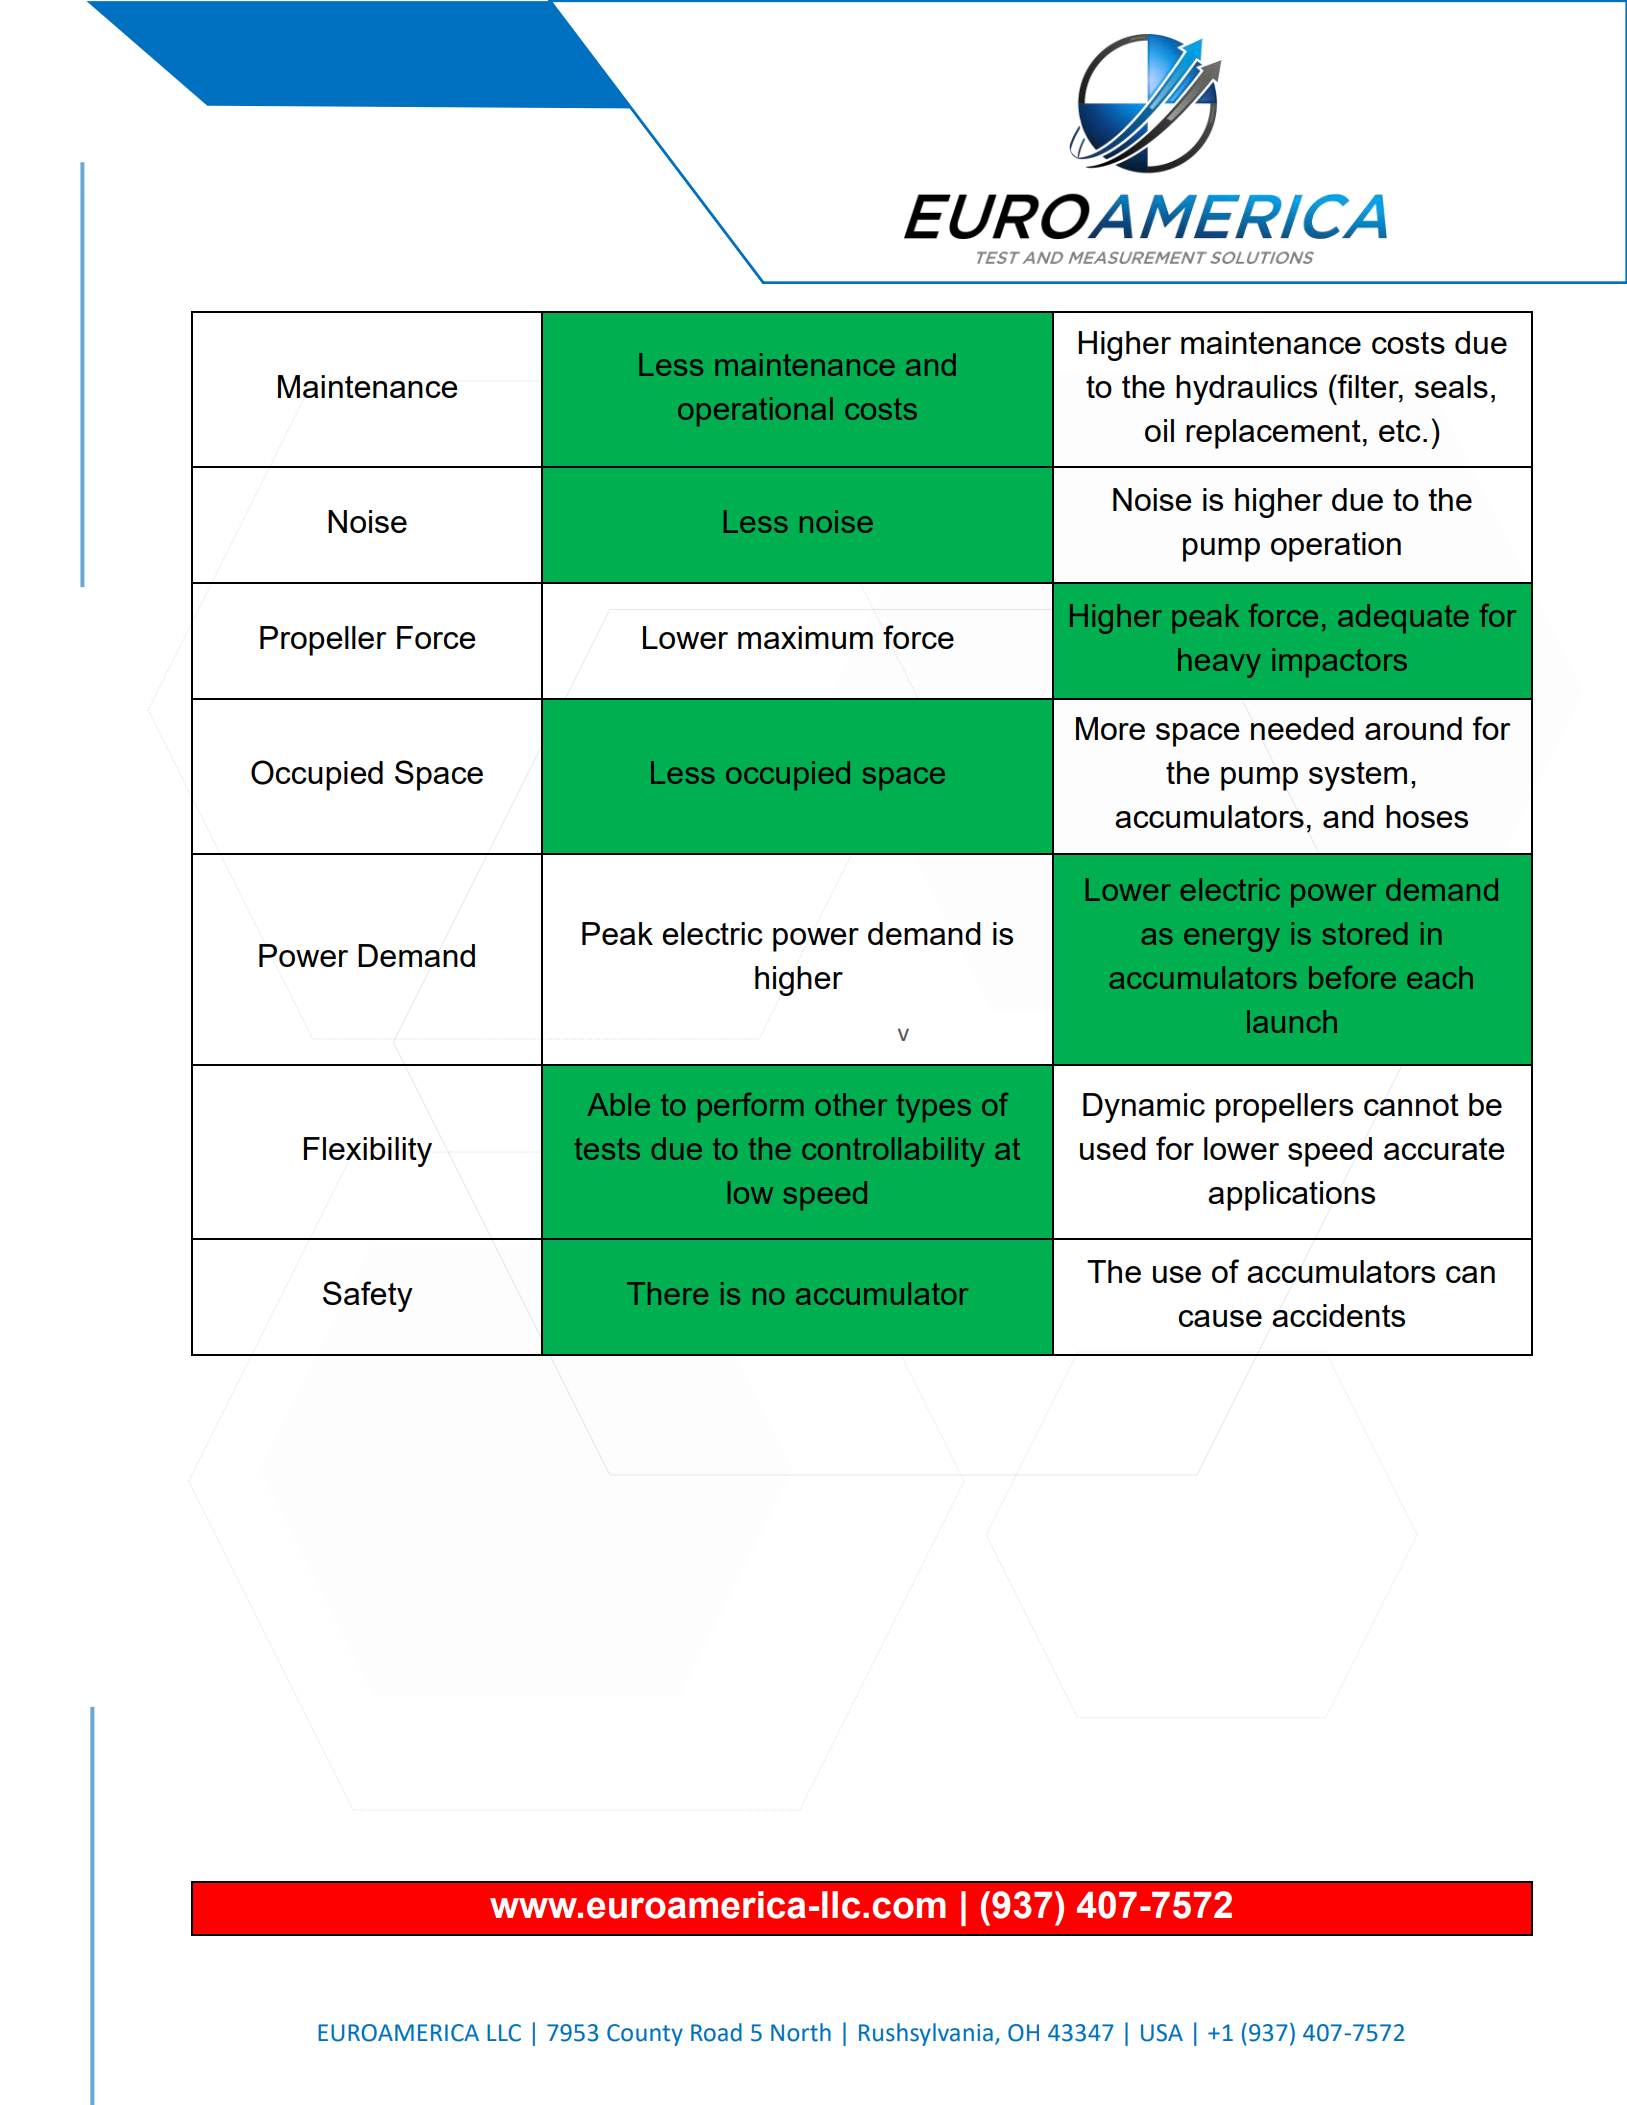  Describe the element at coordinates (805, 637) in the screenshot. I see `maximum` at that location.
